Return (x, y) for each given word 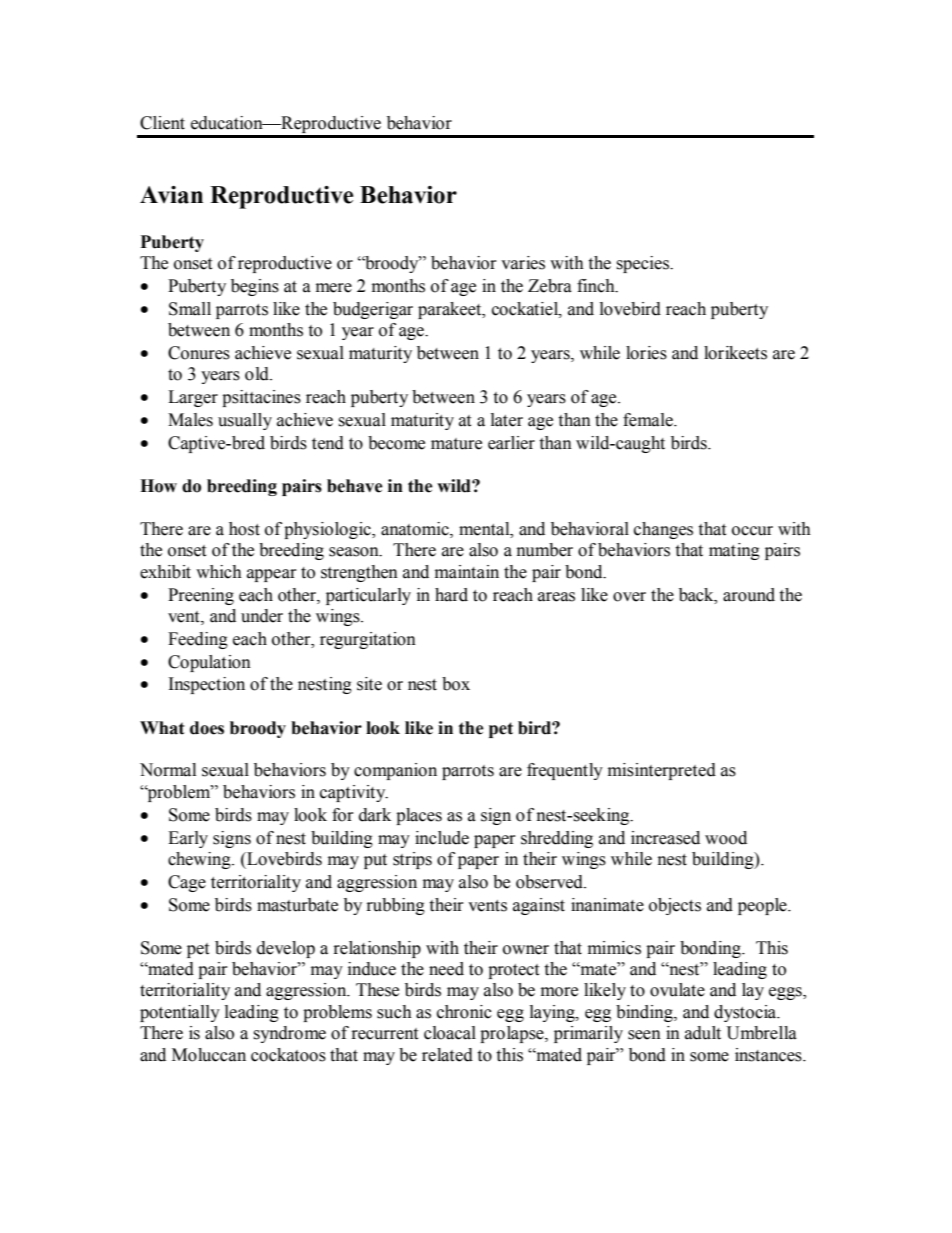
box (456, 684)
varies (523, 263)
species (643, 264)
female (649, 420)
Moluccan (209, 1055)
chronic (464, 1012)
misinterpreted (662, 771)
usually (245, 421)
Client (162, 123)
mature (456, 444)
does (207, 728)
